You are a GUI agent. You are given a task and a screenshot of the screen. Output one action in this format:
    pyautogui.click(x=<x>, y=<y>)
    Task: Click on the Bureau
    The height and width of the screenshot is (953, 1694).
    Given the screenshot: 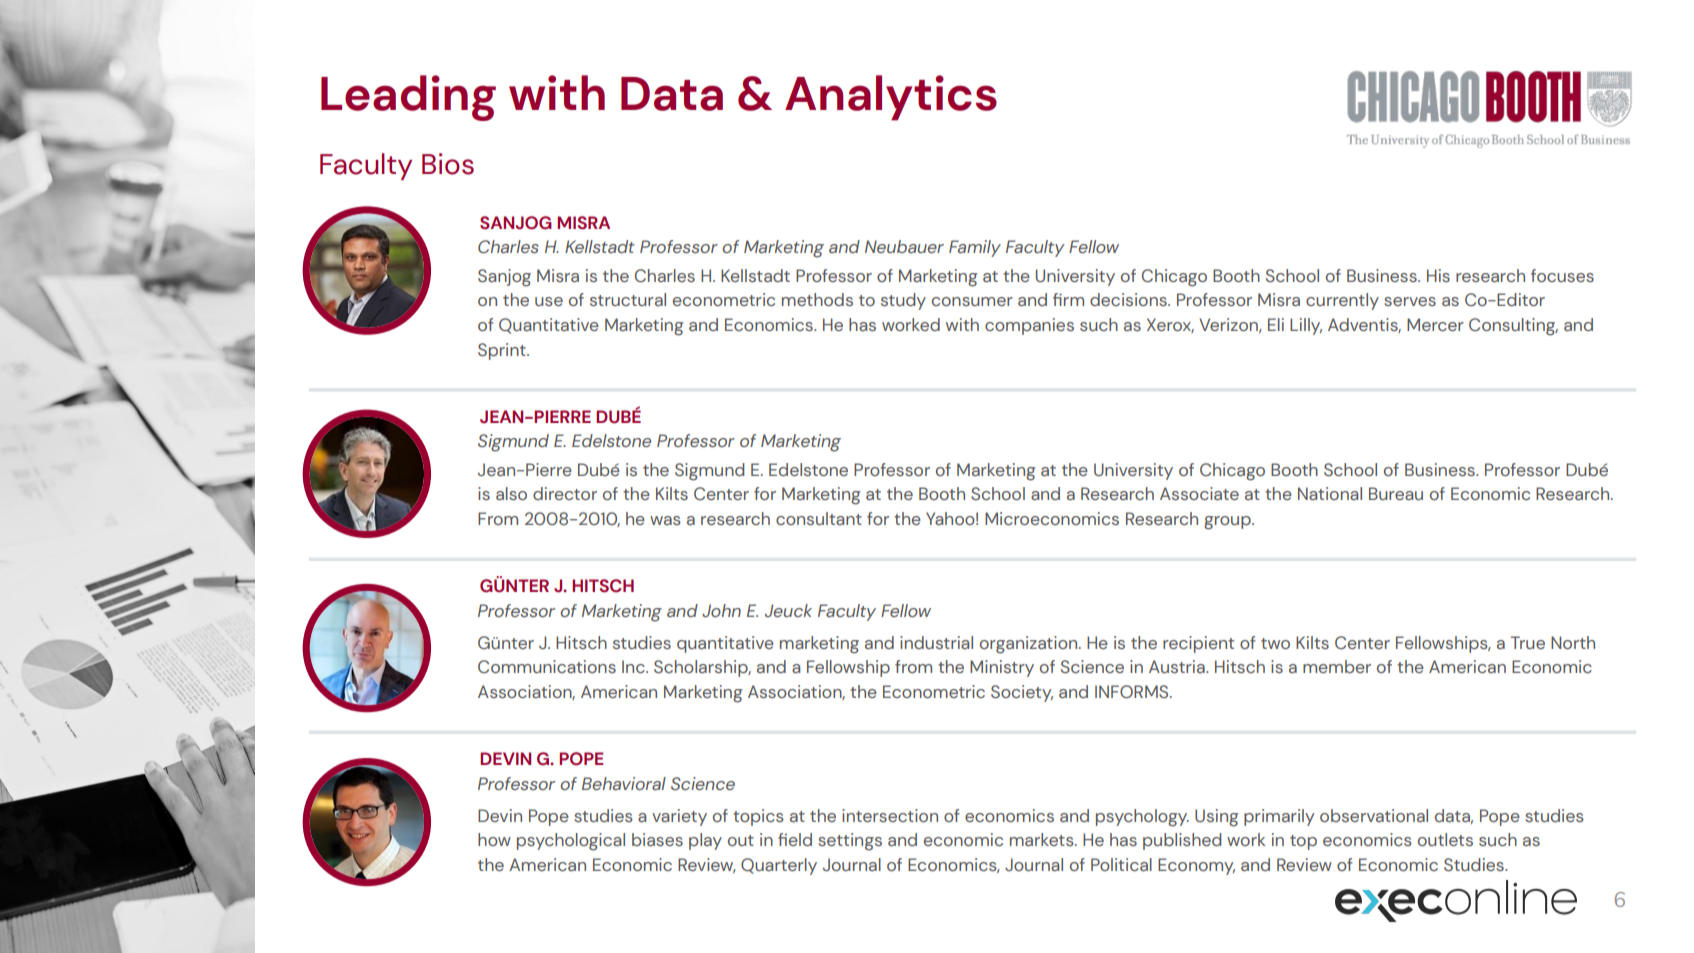 What is the action you would take?
    pyautogui.click(x=1396, y=494)
